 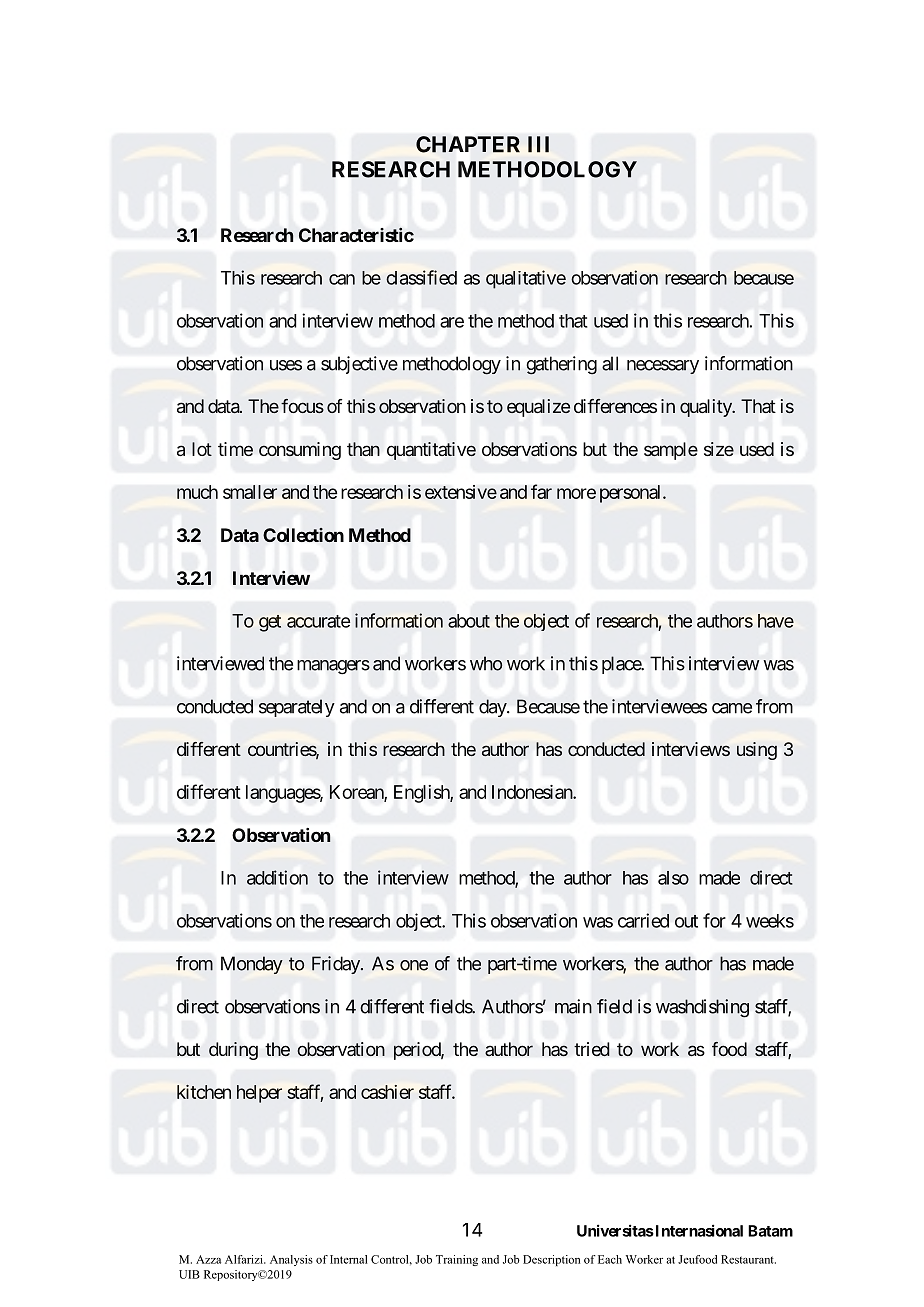 What do you see at coordinates (732, 708) in the screenshot?
I see `came` at bounding box center [732, 708].
